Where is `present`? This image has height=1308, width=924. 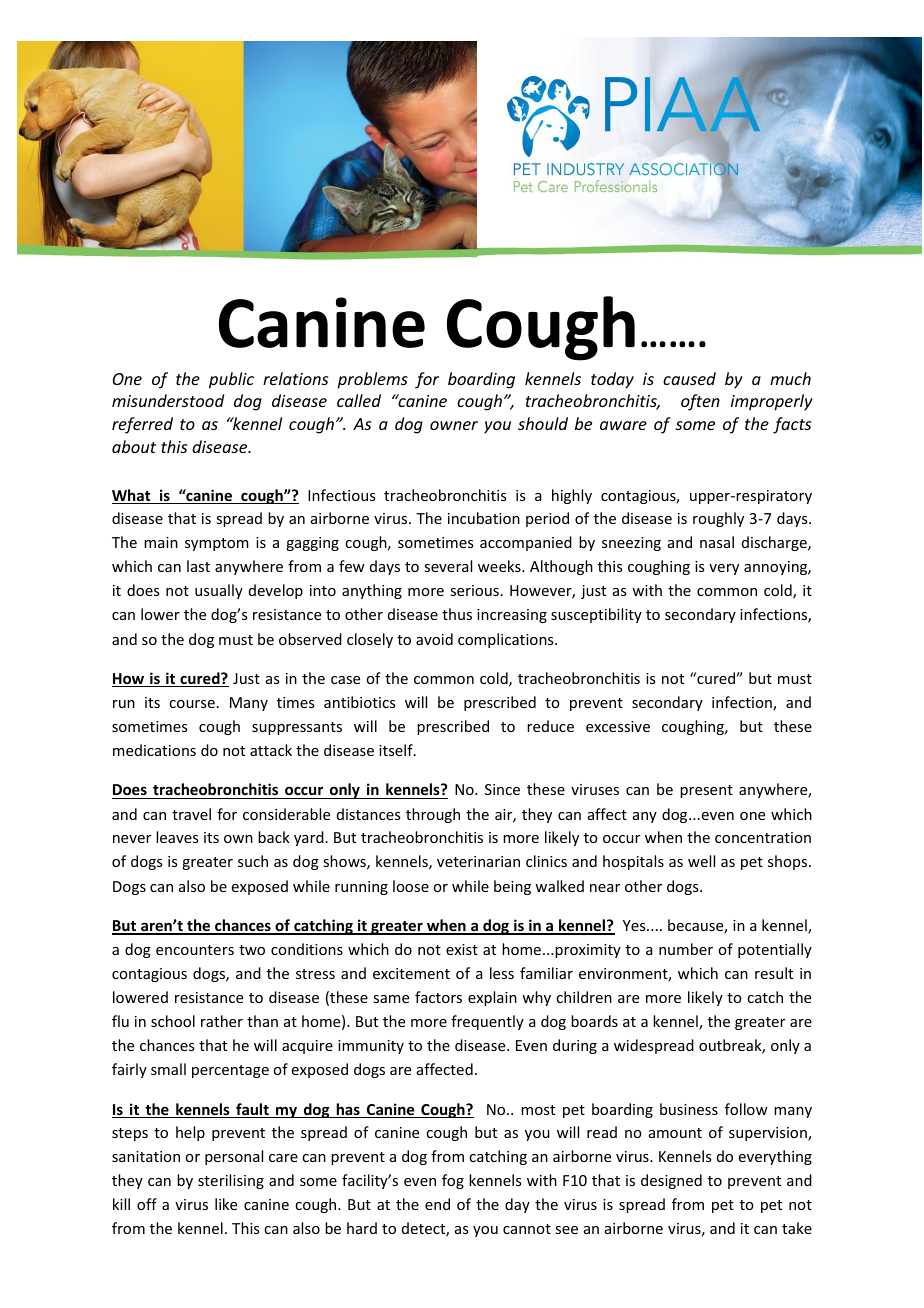 present is located at coordinates (706, 791).
